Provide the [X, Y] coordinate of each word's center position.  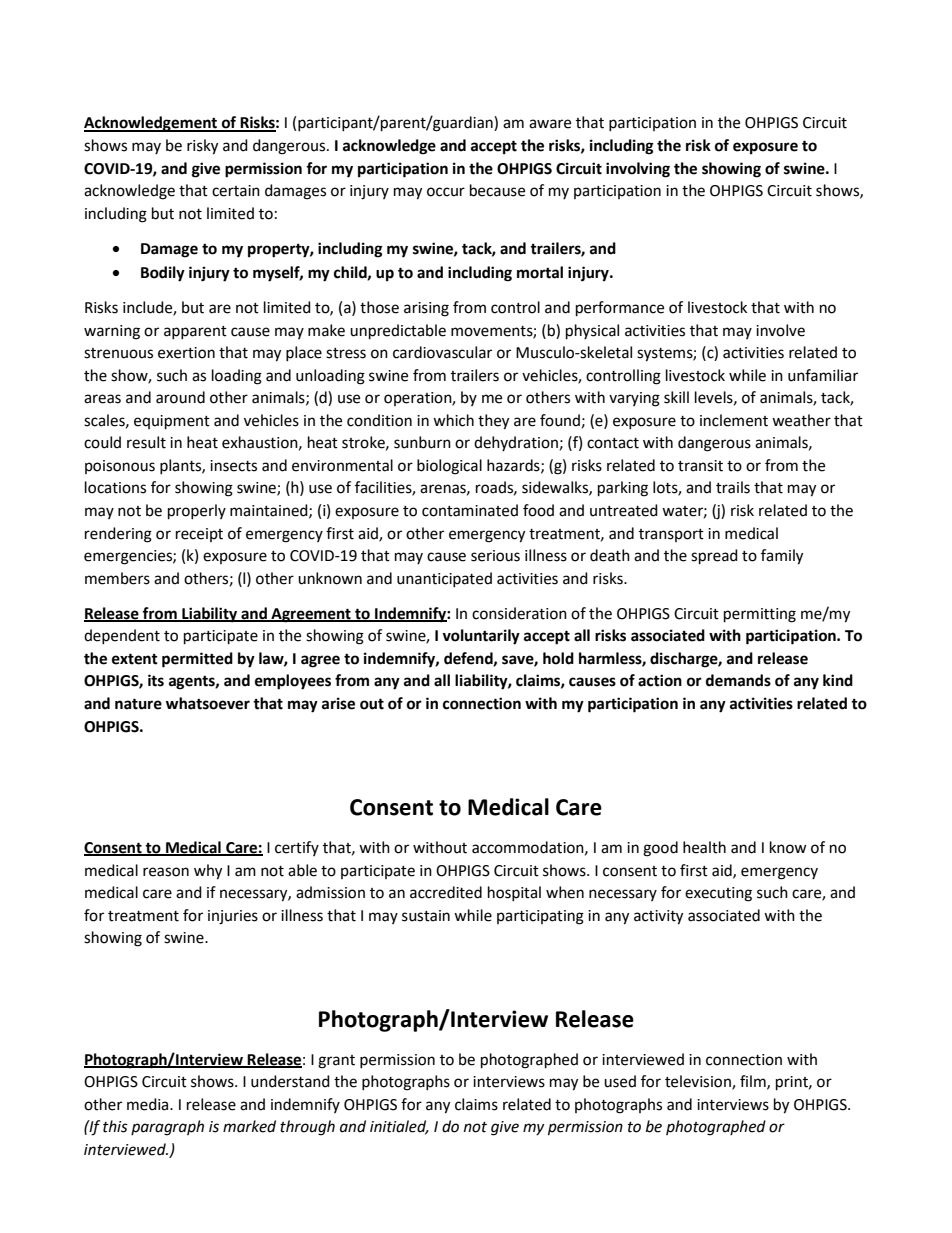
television [699, 1082]
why [208, 872]
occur [446, 192]
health [704, 847]
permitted [197, 660]
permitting [760, 615]
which [453, 420]
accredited [446, 892]
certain [236, 191]
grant [336, 1062]
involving [638, 170]
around [180, 397]
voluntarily [481, 637]
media [149, 1104]
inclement [734, 420]
